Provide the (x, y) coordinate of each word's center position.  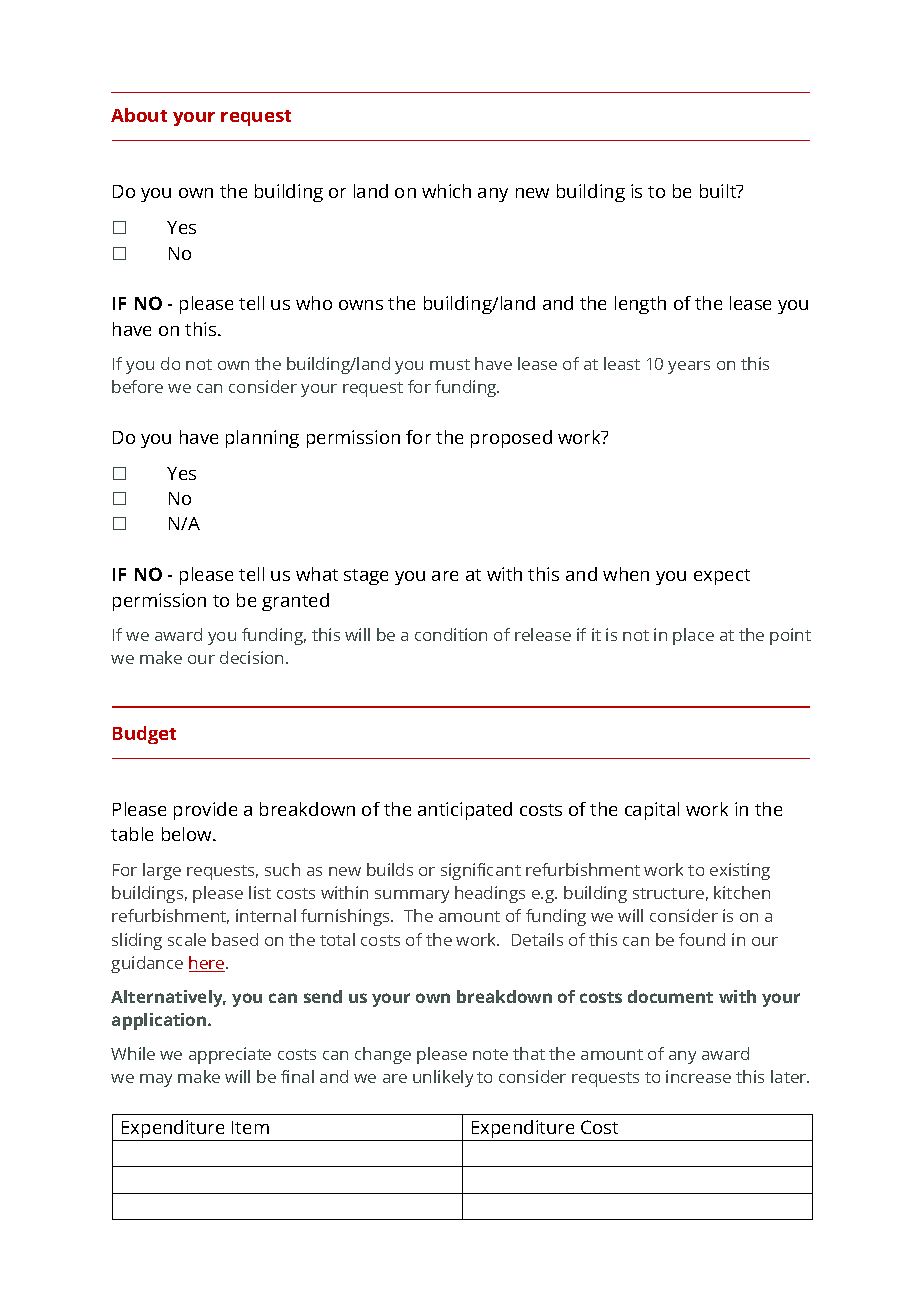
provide (205, 811)
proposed (511, 439)
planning (262, 439)
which (446, 191)
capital (652, 811)
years (689, 367)
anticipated (465, 811)
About (139, 115)
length (640, 305)
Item (250, 1127)
